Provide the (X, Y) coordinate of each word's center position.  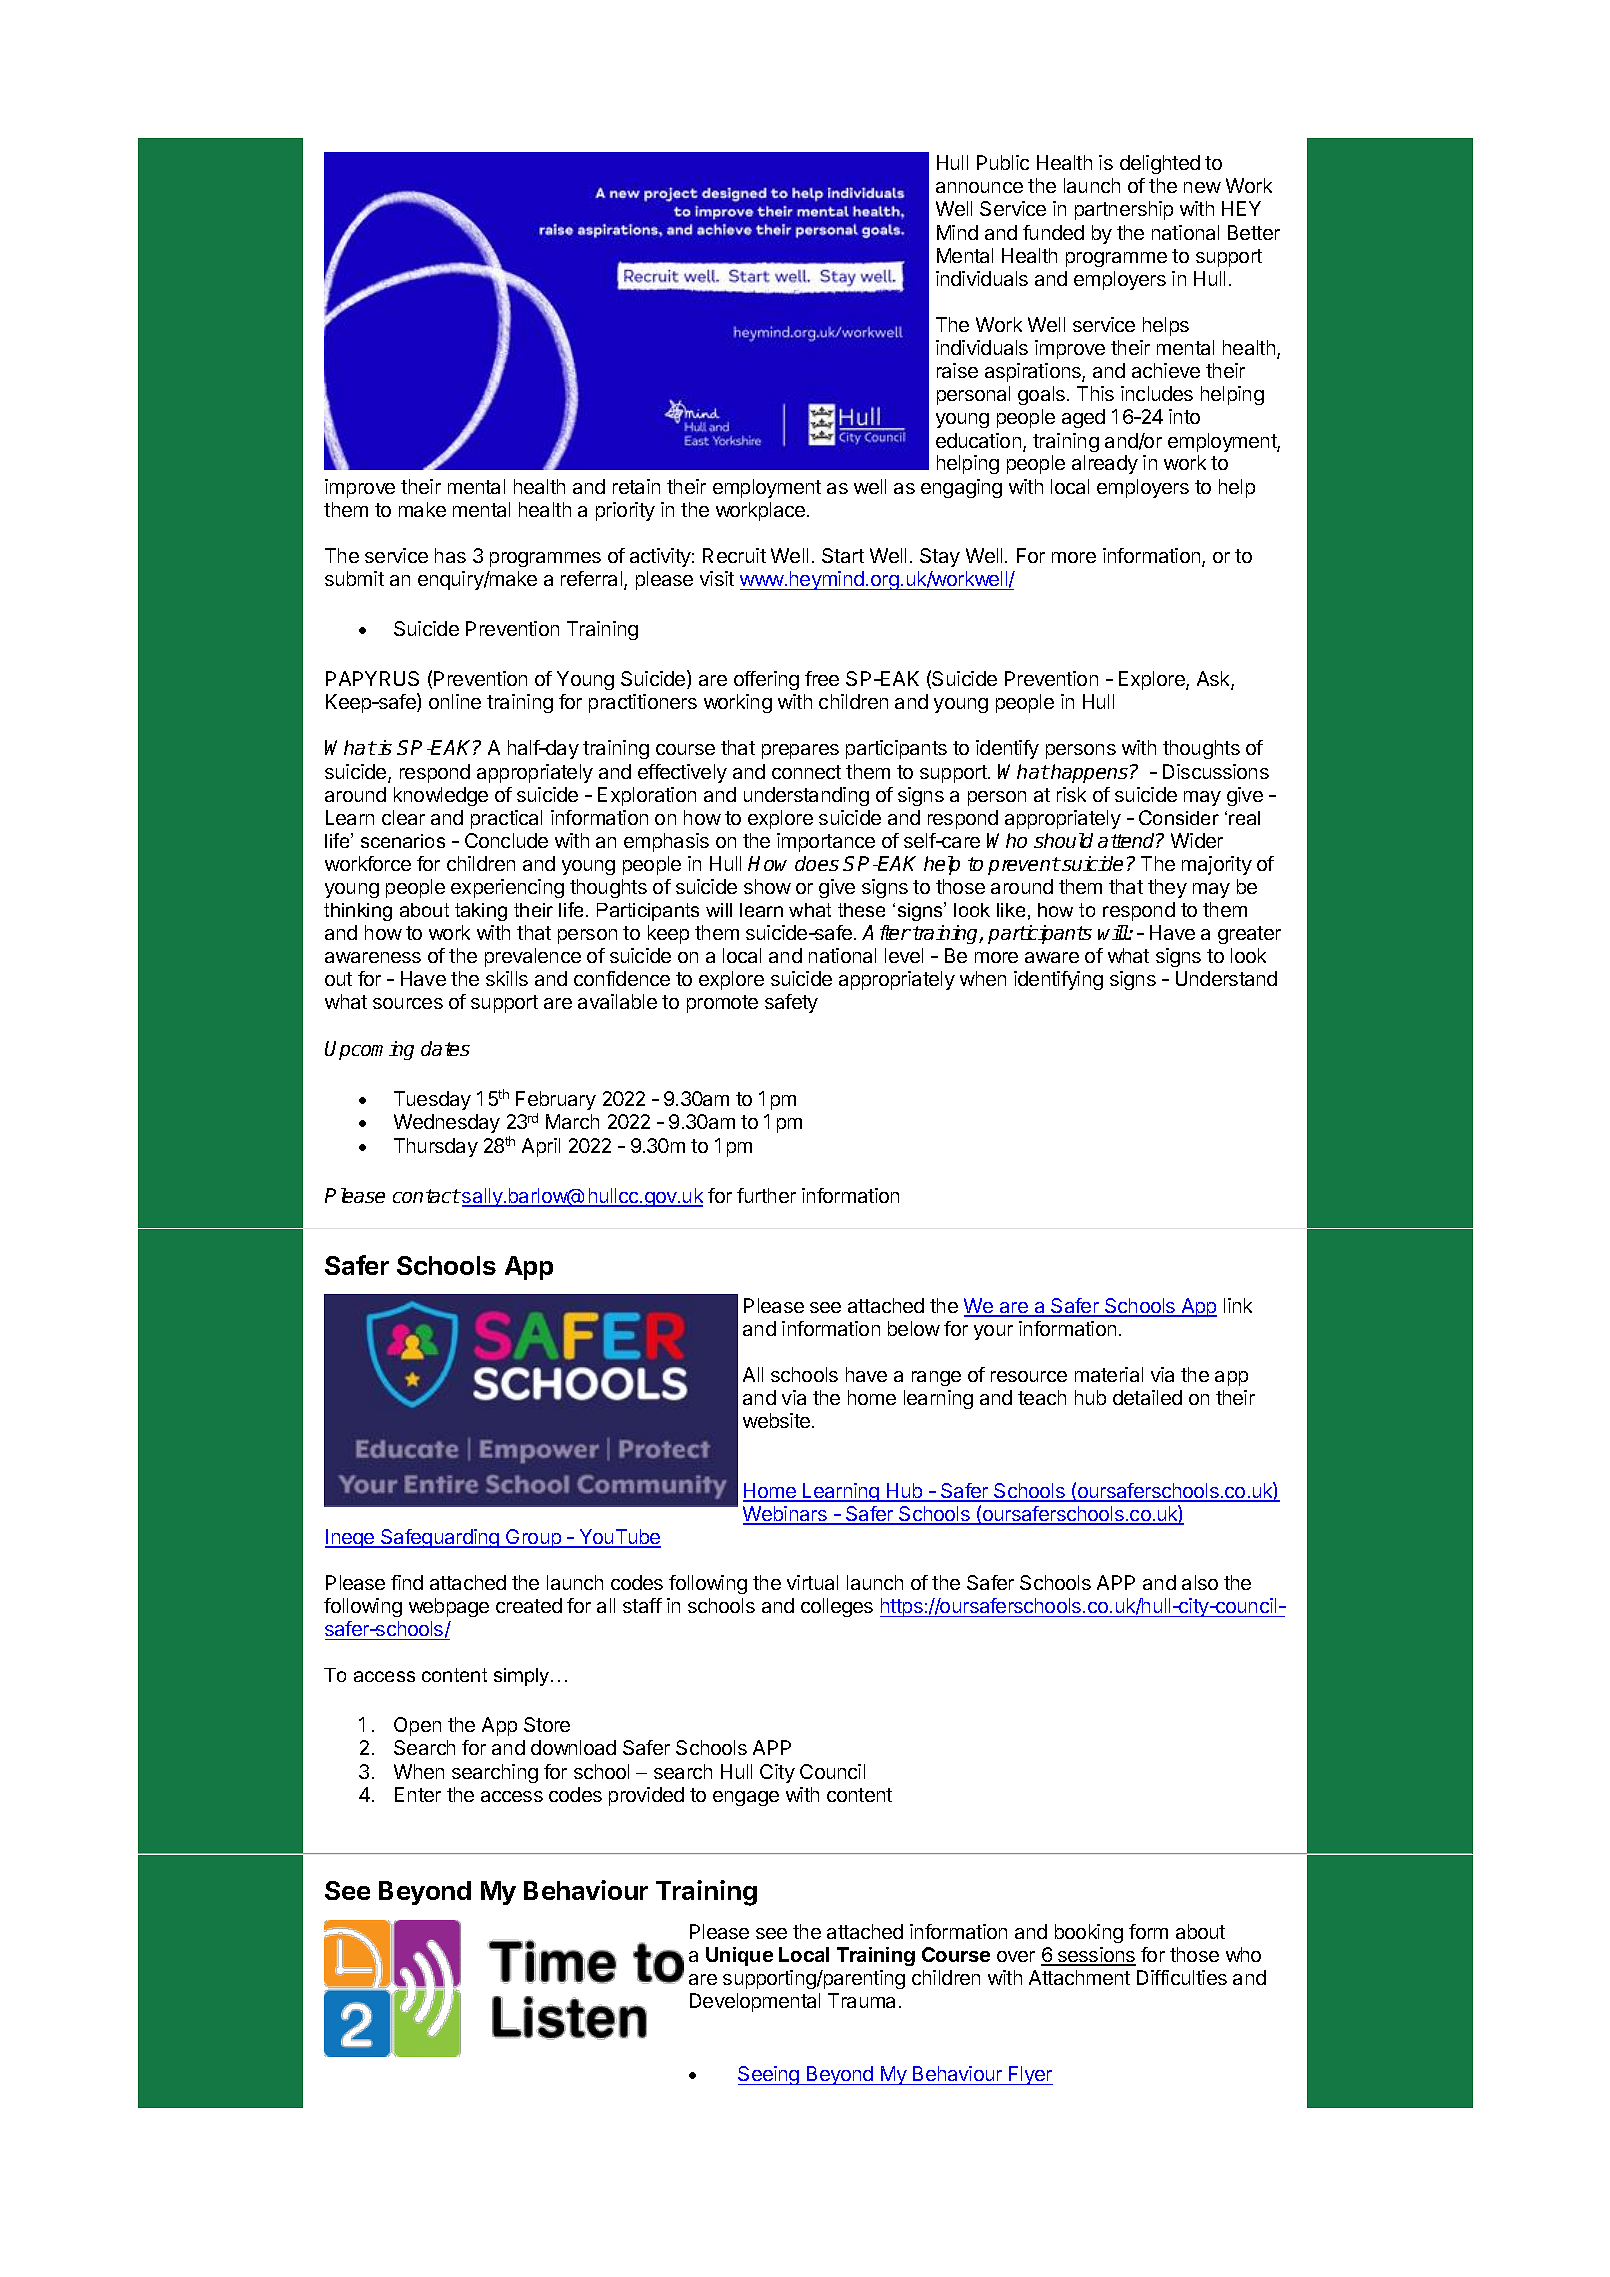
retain (636, 486)
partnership (1124, 210)
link (1238, 1305)
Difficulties (1182, 1977)
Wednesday (447, 1123)
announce (979, 187)
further (766, 1195)
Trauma (861, 2000)
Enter (418, 1794)
